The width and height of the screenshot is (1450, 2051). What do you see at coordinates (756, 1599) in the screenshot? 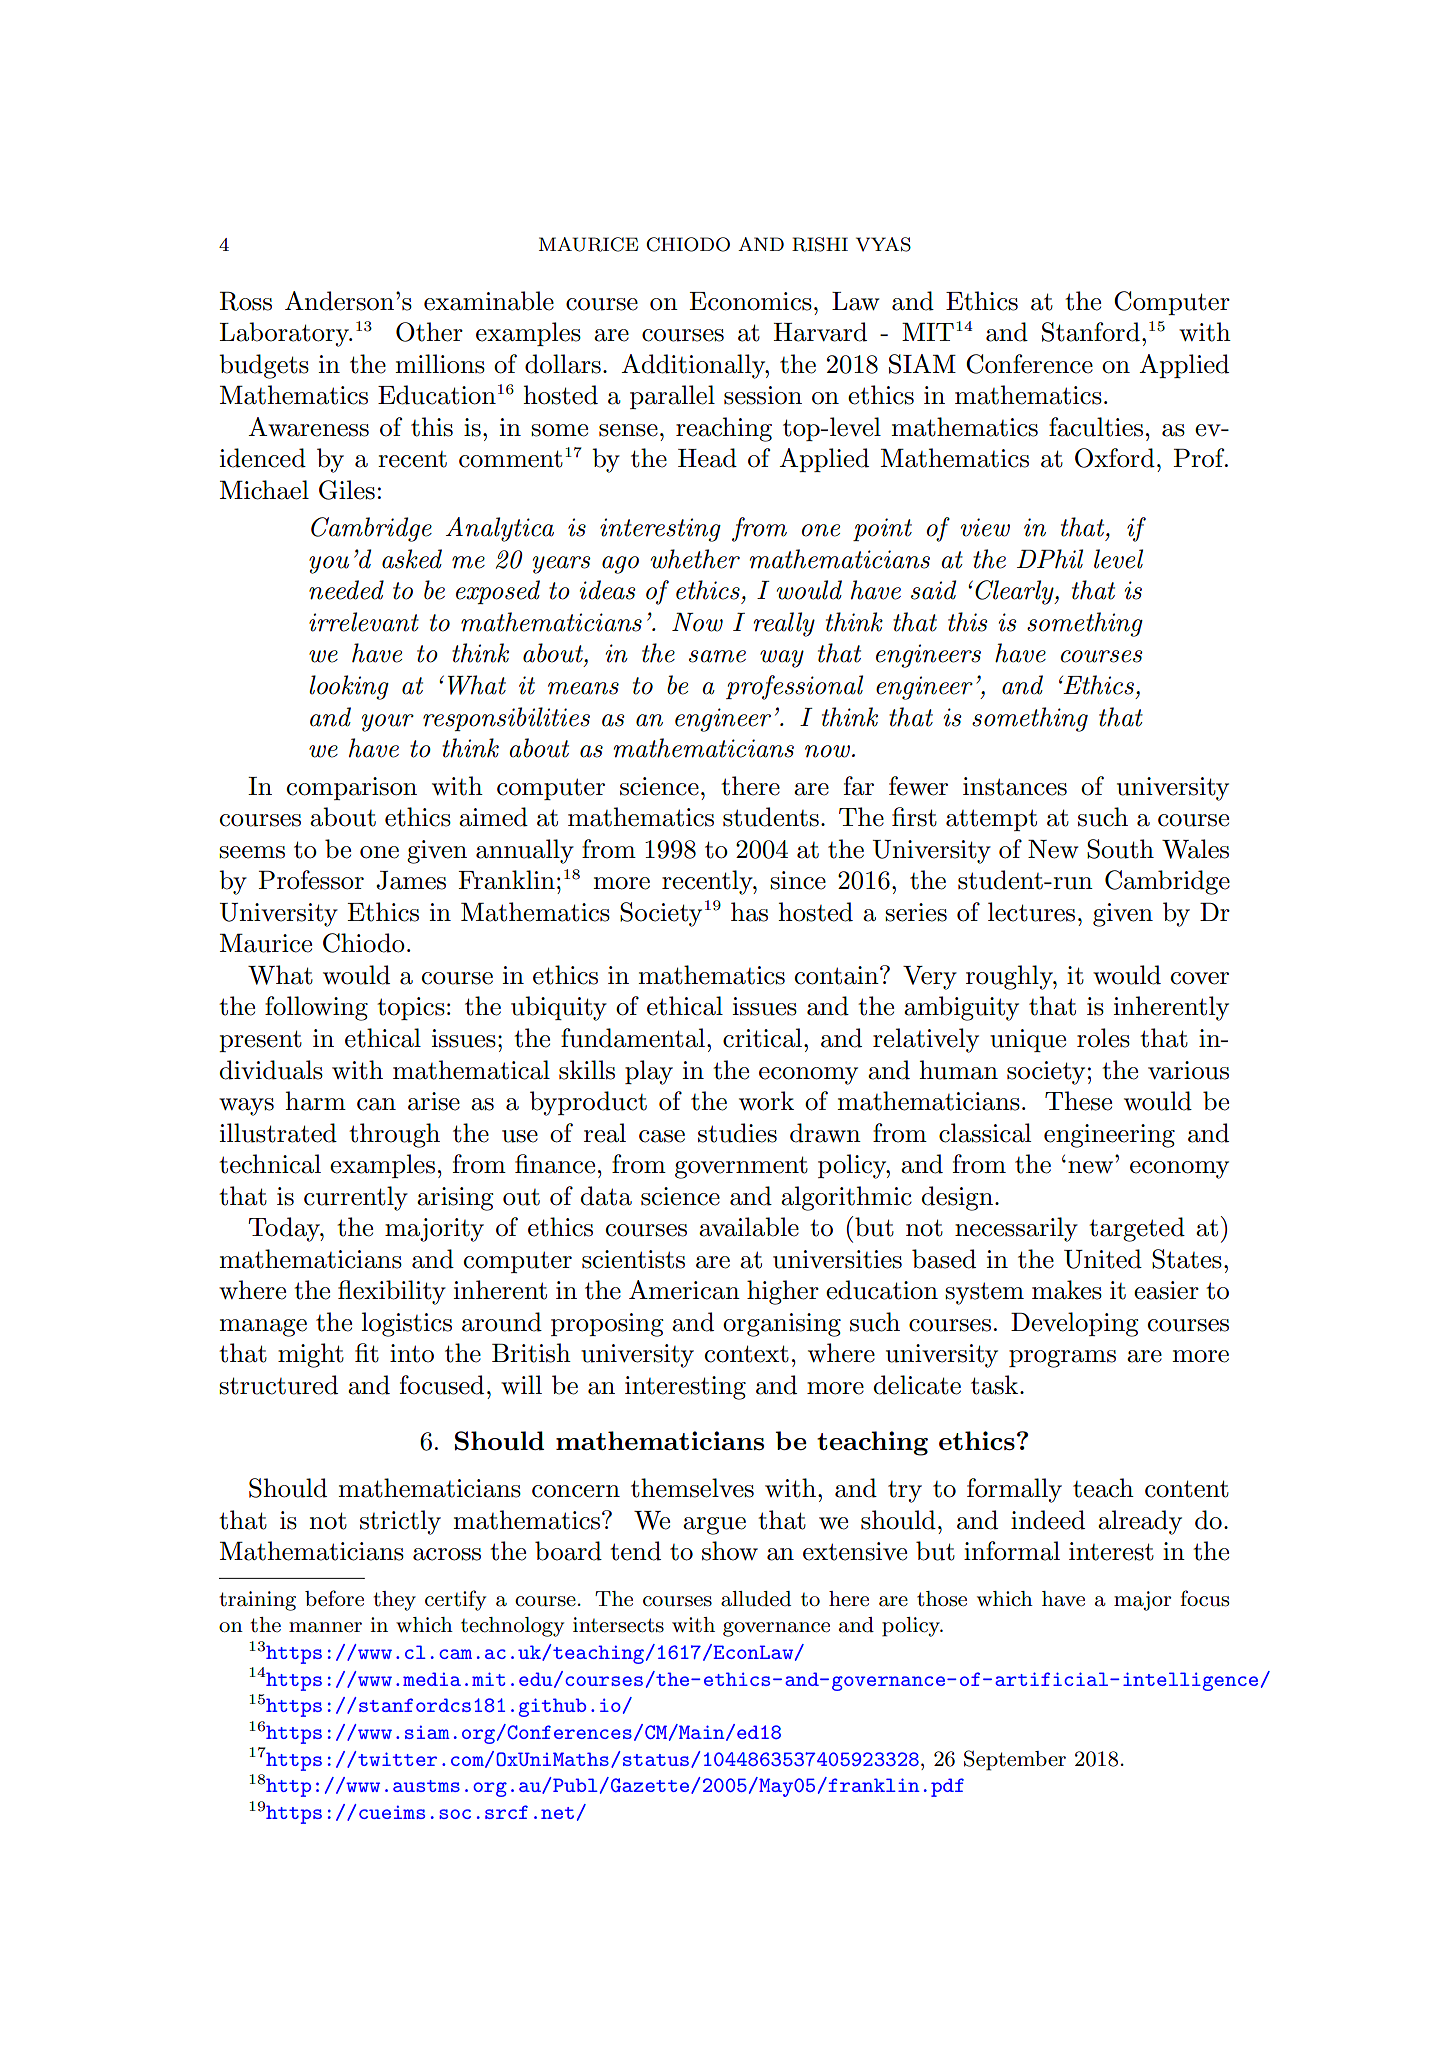
I see `alluded` at bounding box center [756, 1599].
